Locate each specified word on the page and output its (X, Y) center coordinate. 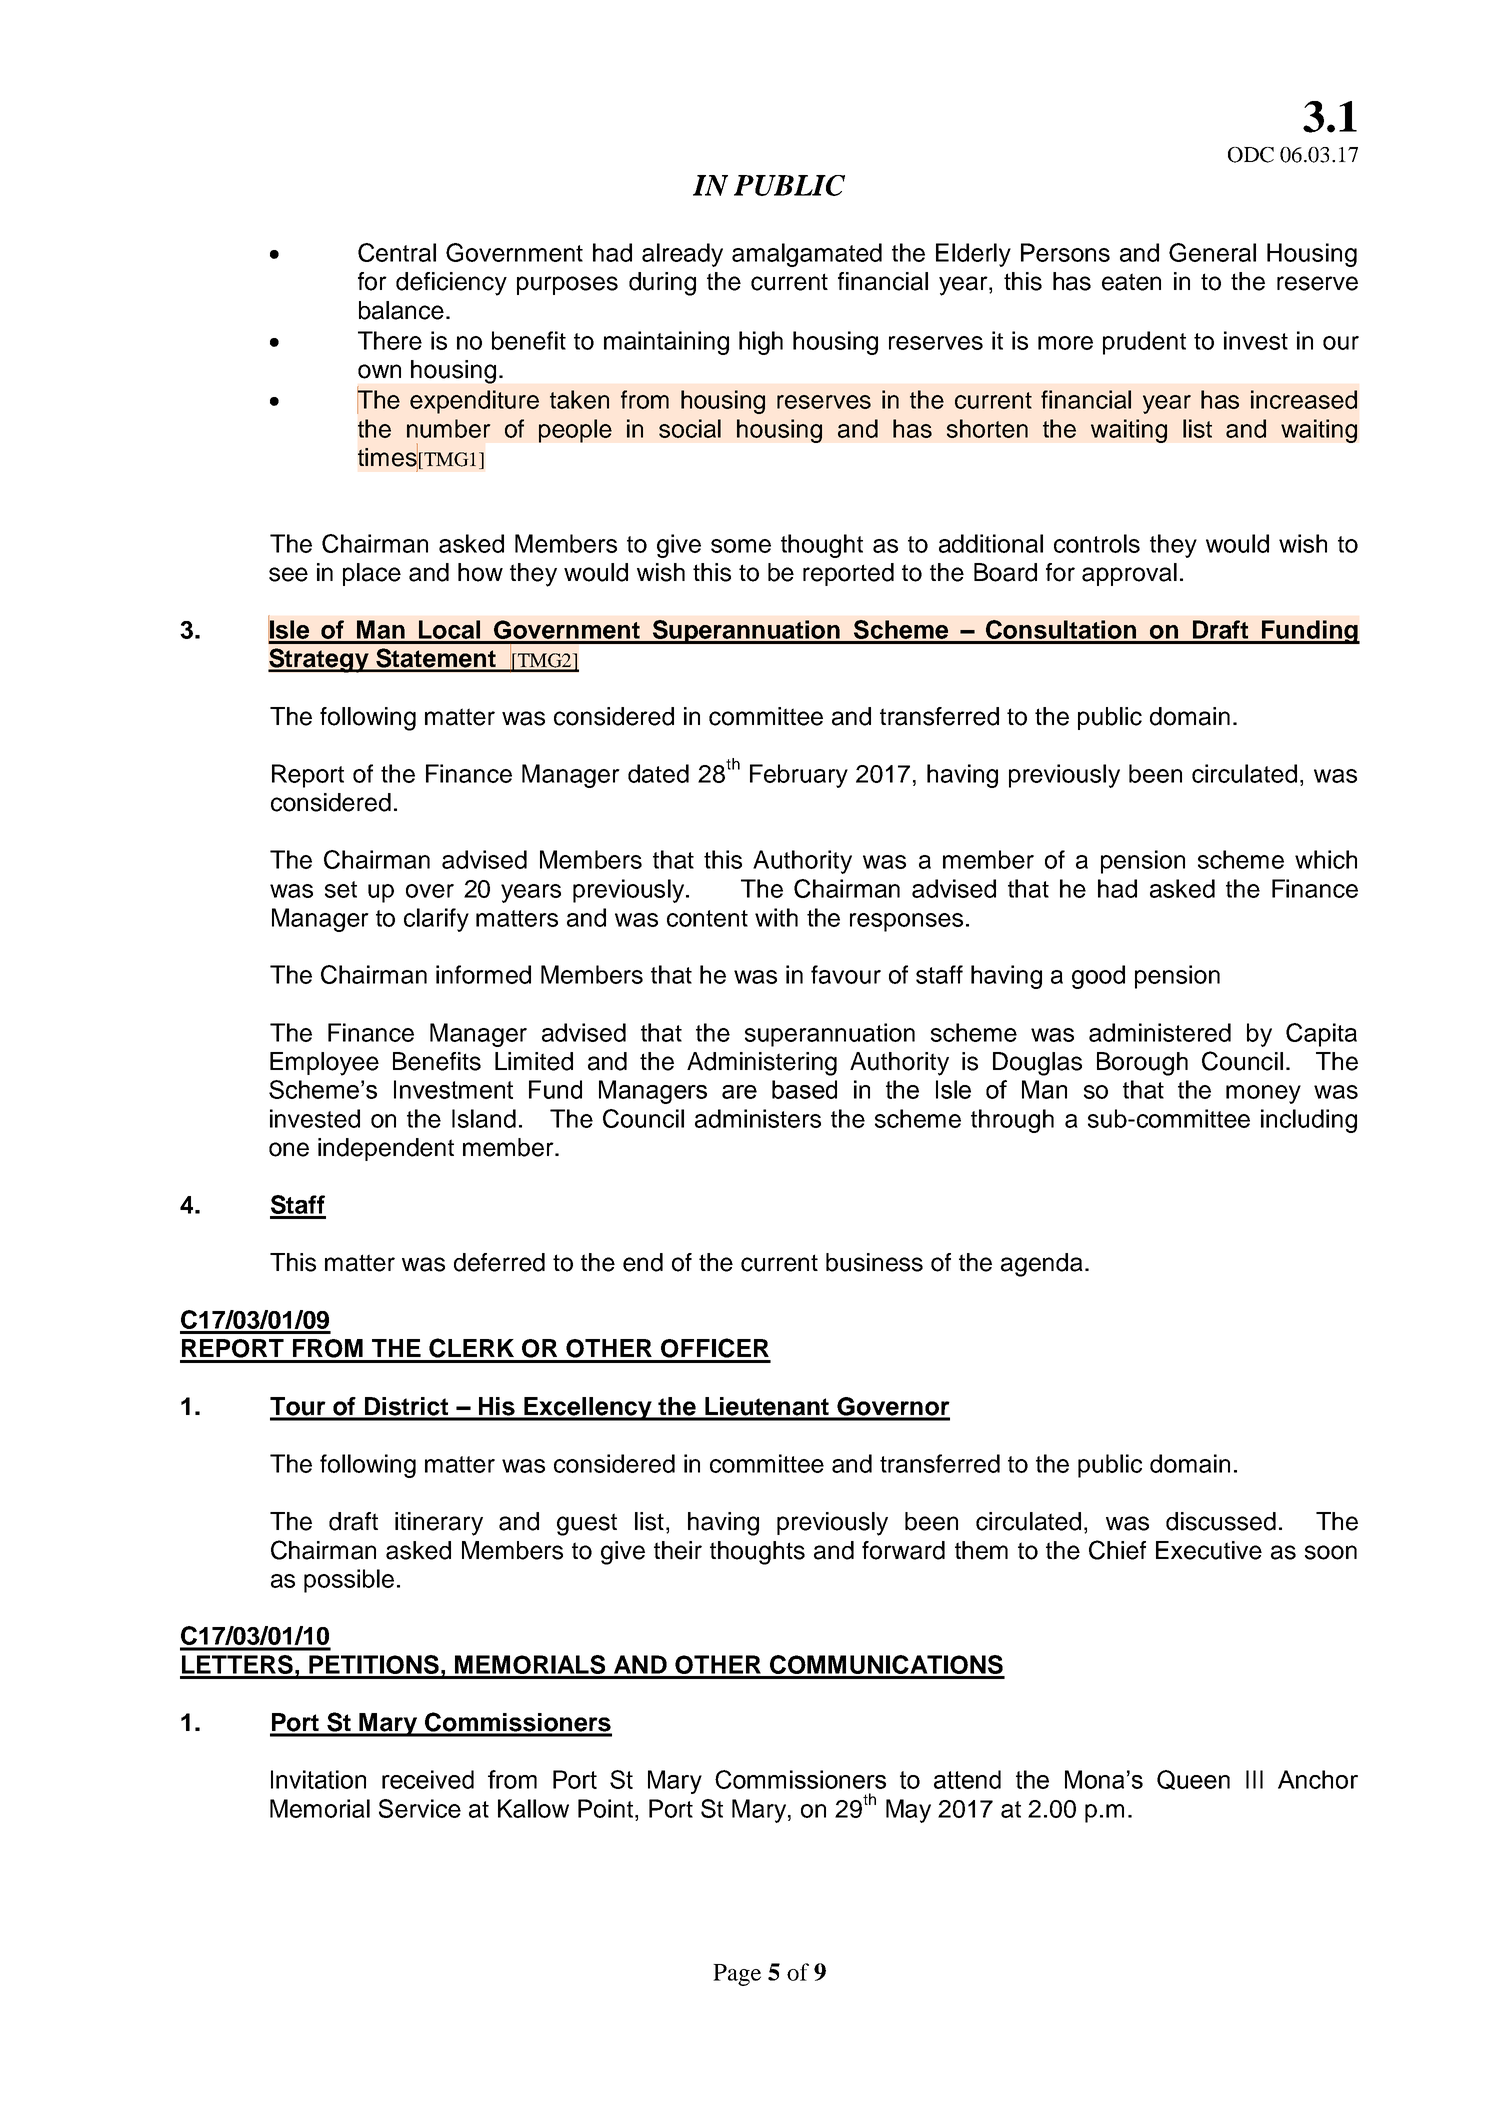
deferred (499, 1262)
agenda (1043, 1265)
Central (397, 252)
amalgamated (807, 255)
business (874, 1262)
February (799, 776)
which (1326, 859)
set (341, 889)
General (1212, 252)
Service (420, 1808)
